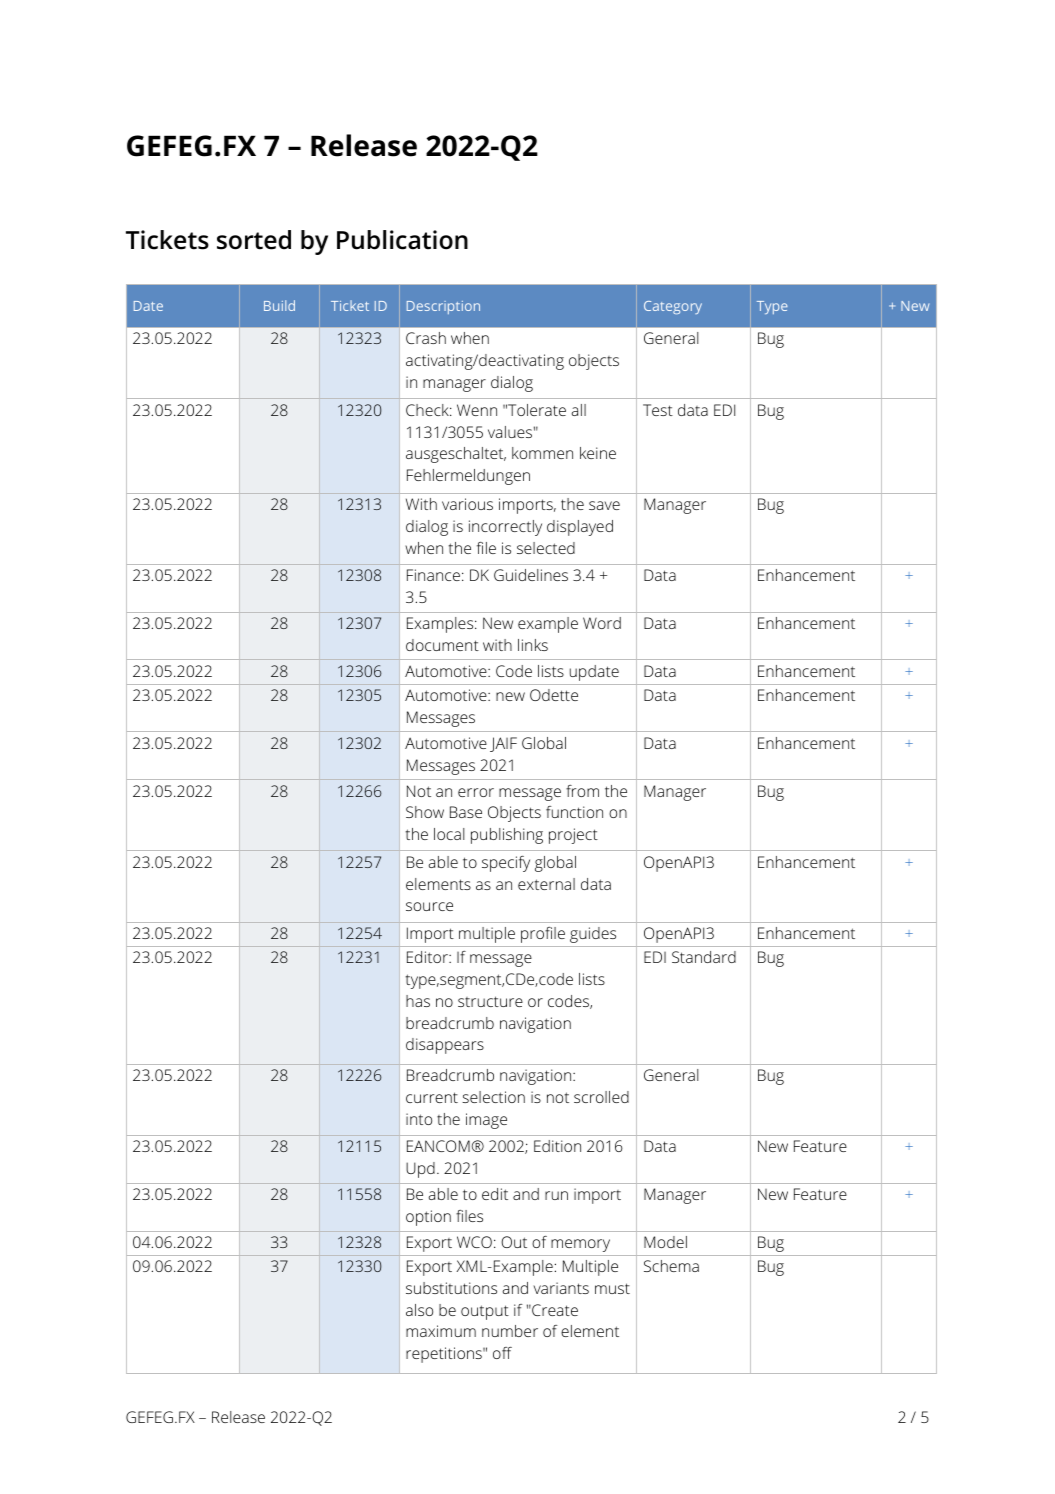 The image size is (1055, 1494). Describe the element at coordinates (433, 575) in the document. I see `Finance` at that location.
